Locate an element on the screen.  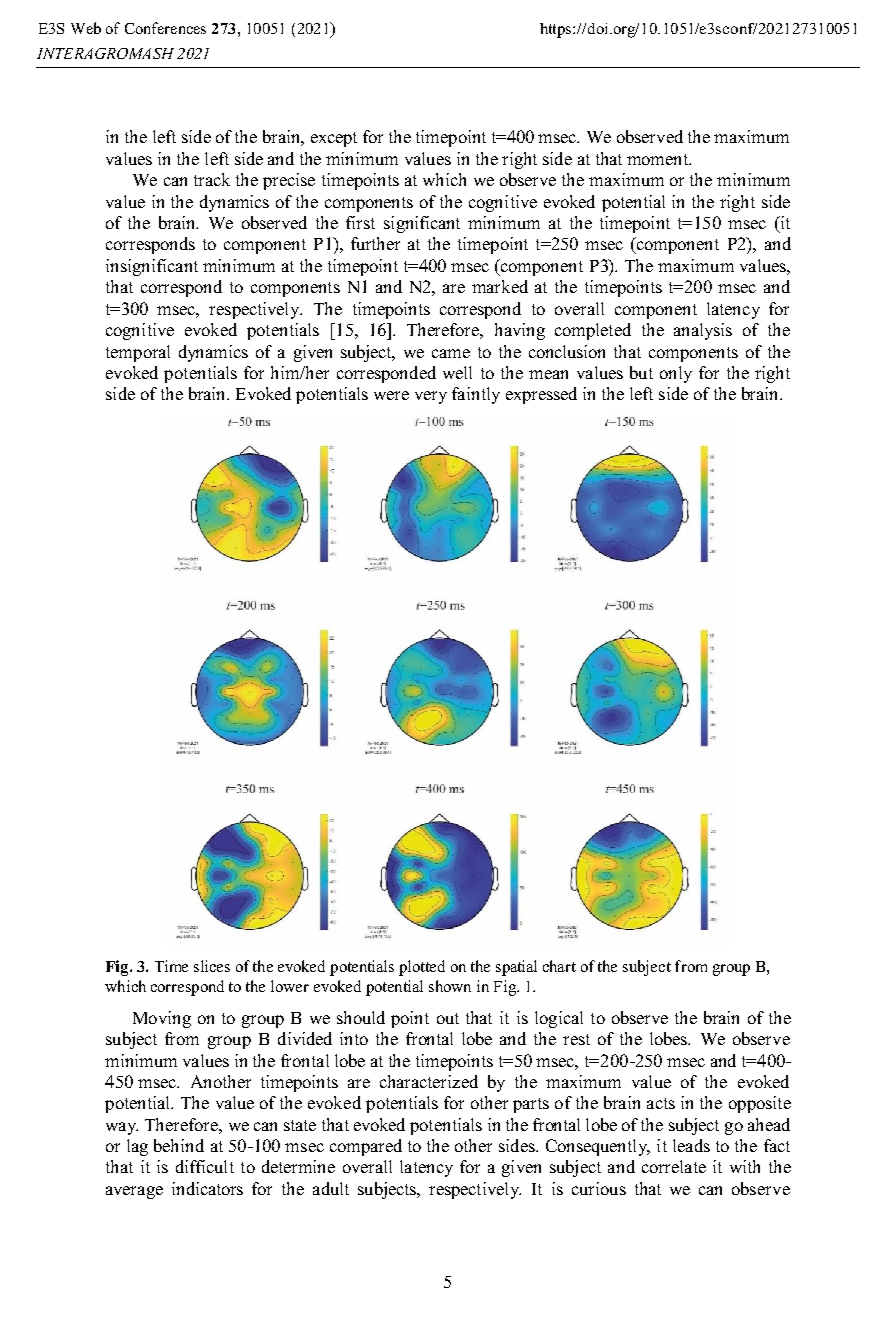
compared is located at coordinates (366, 1147).
